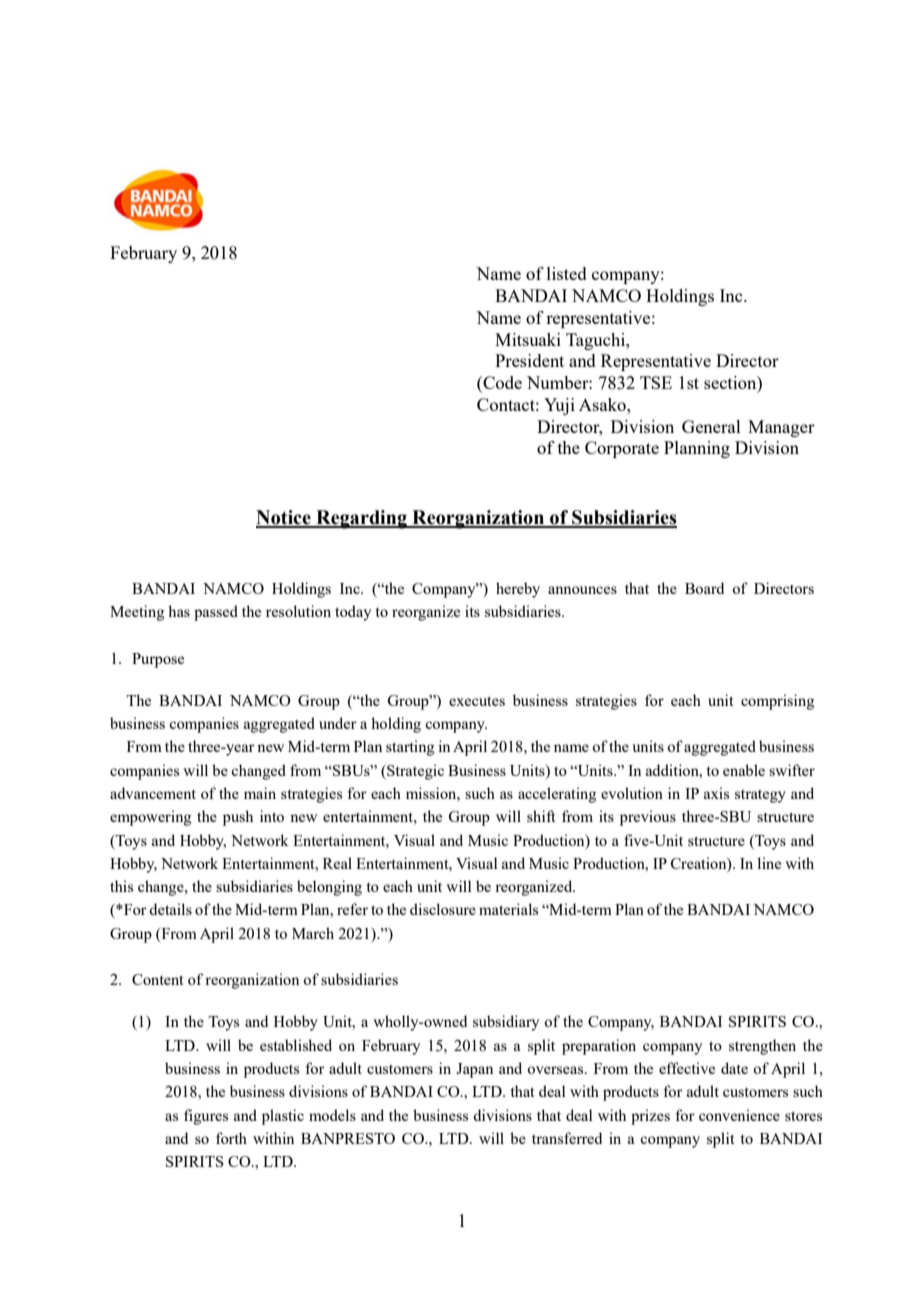  What do you see at coordinates (656, 382) in the page?
I see `TSE` at bounding box center [656, 382].
